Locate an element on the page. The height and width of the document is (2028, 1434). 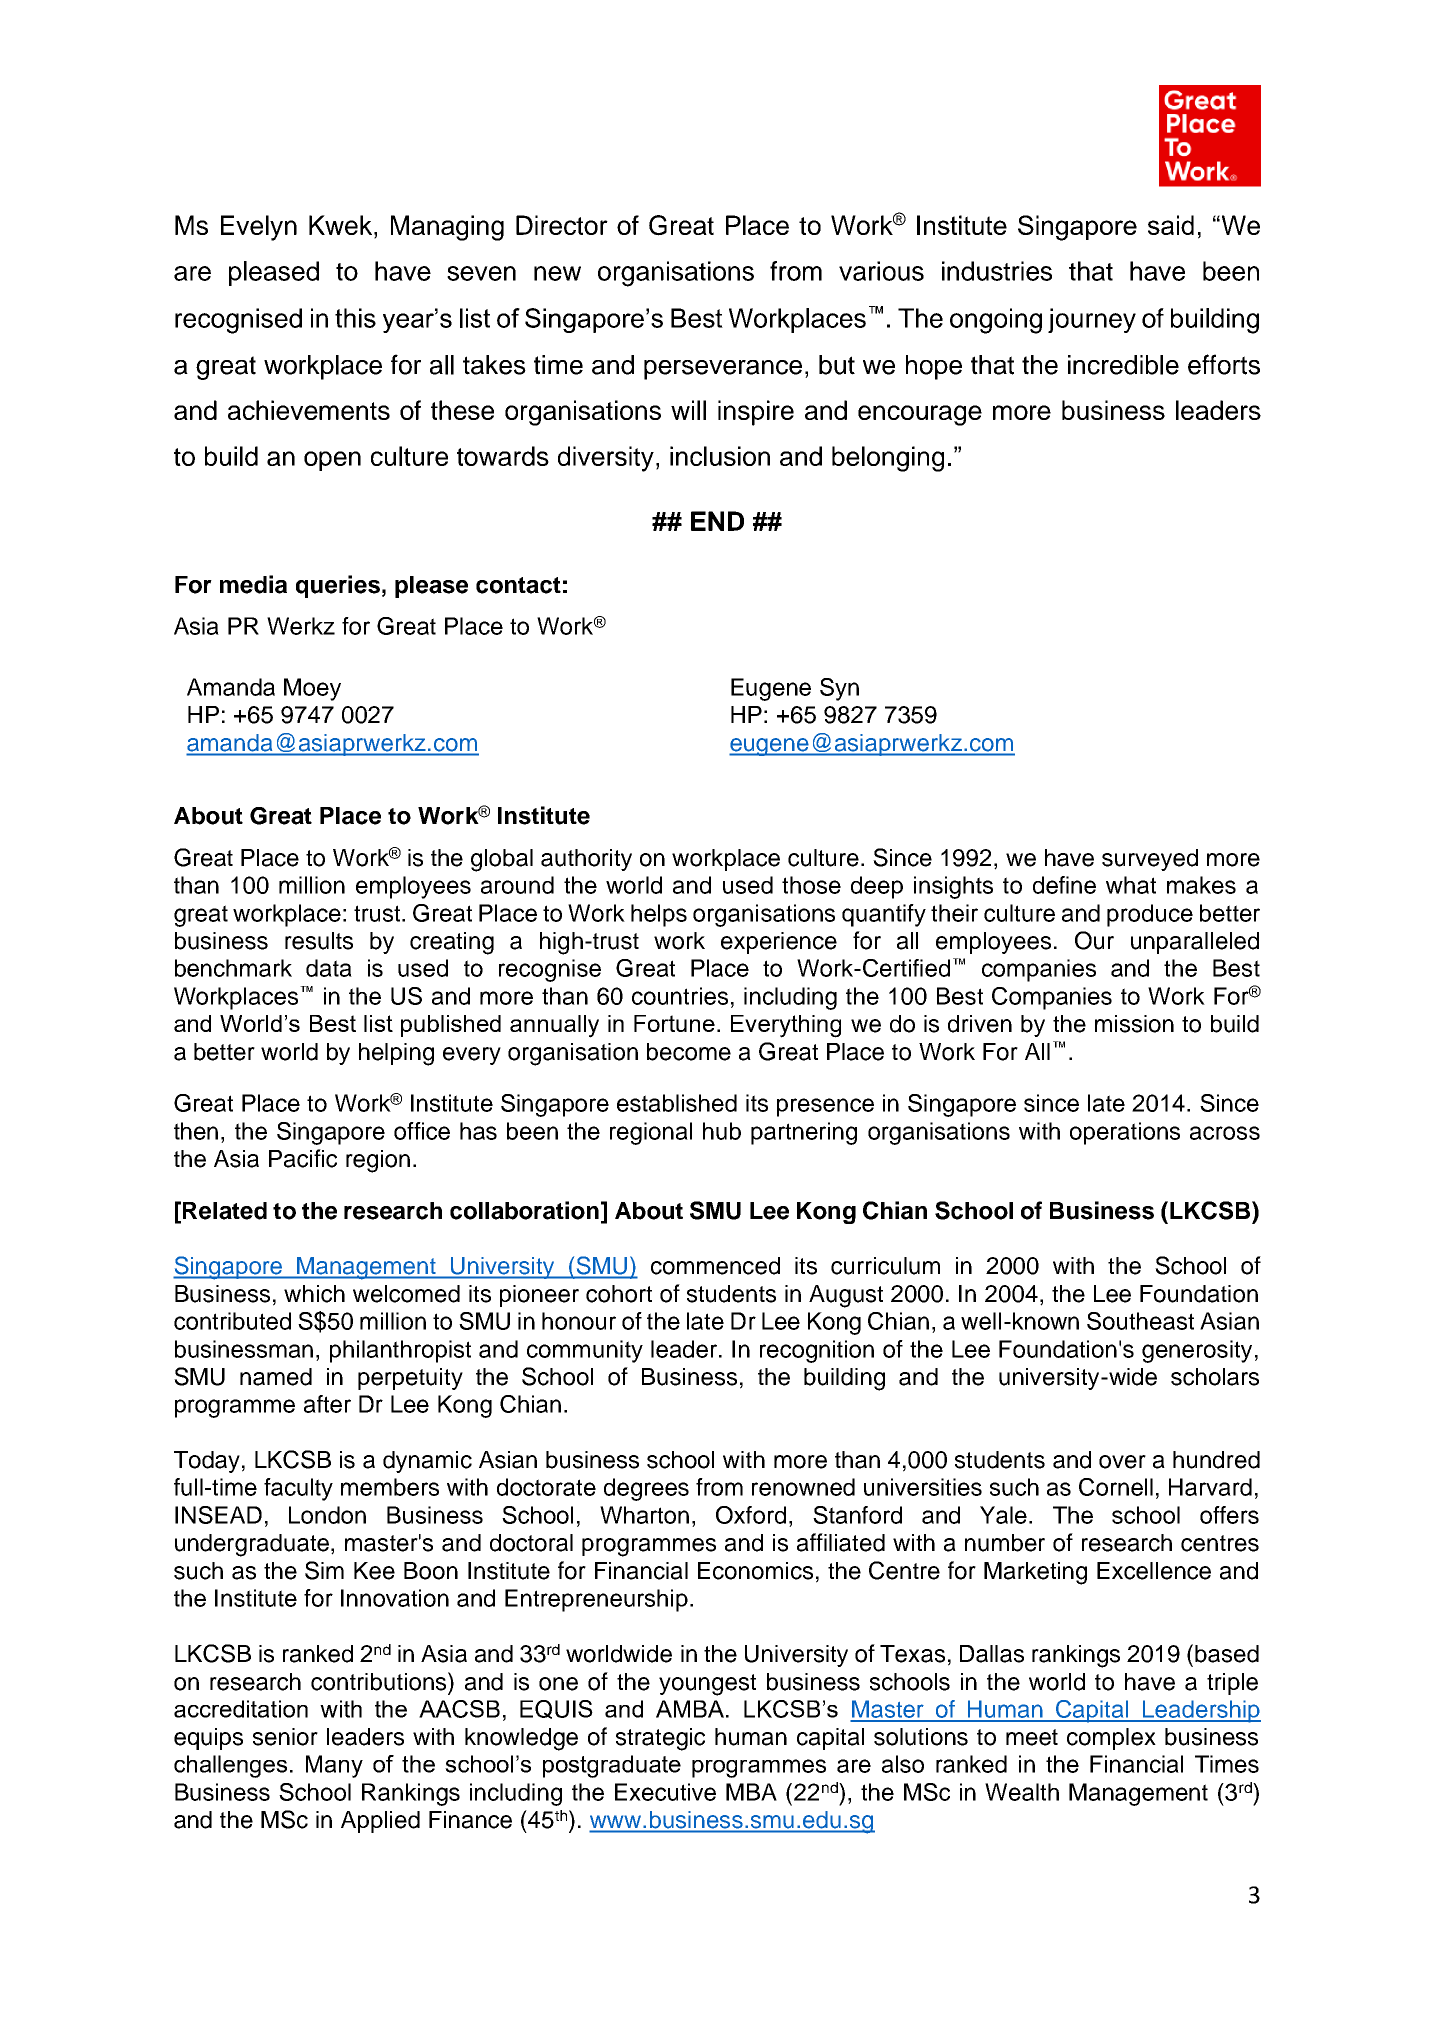
perseverance is located at coordinates (723, 370).
